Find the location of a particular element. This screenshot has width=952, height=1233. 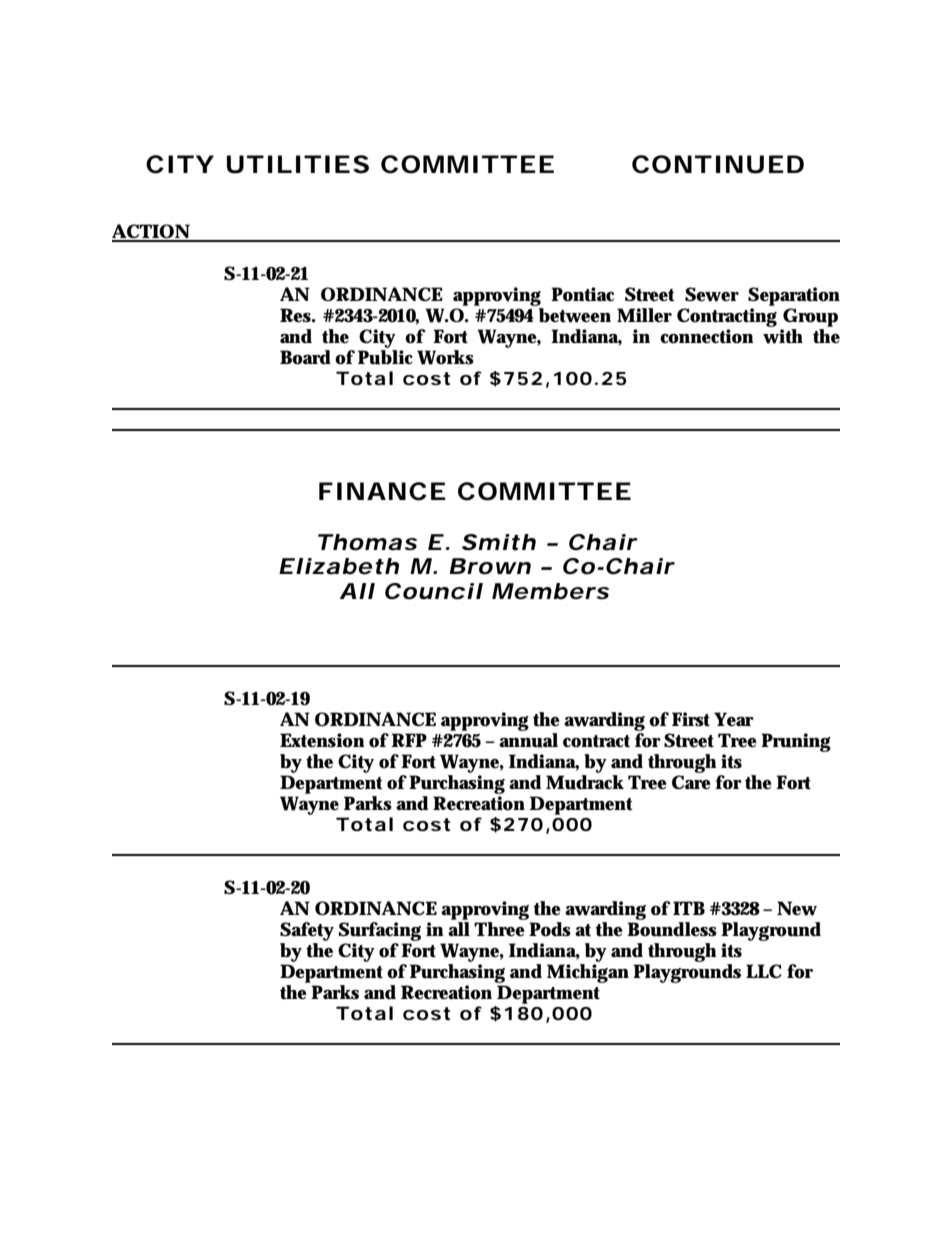

ACTION is located at coordinates (151, 232).
